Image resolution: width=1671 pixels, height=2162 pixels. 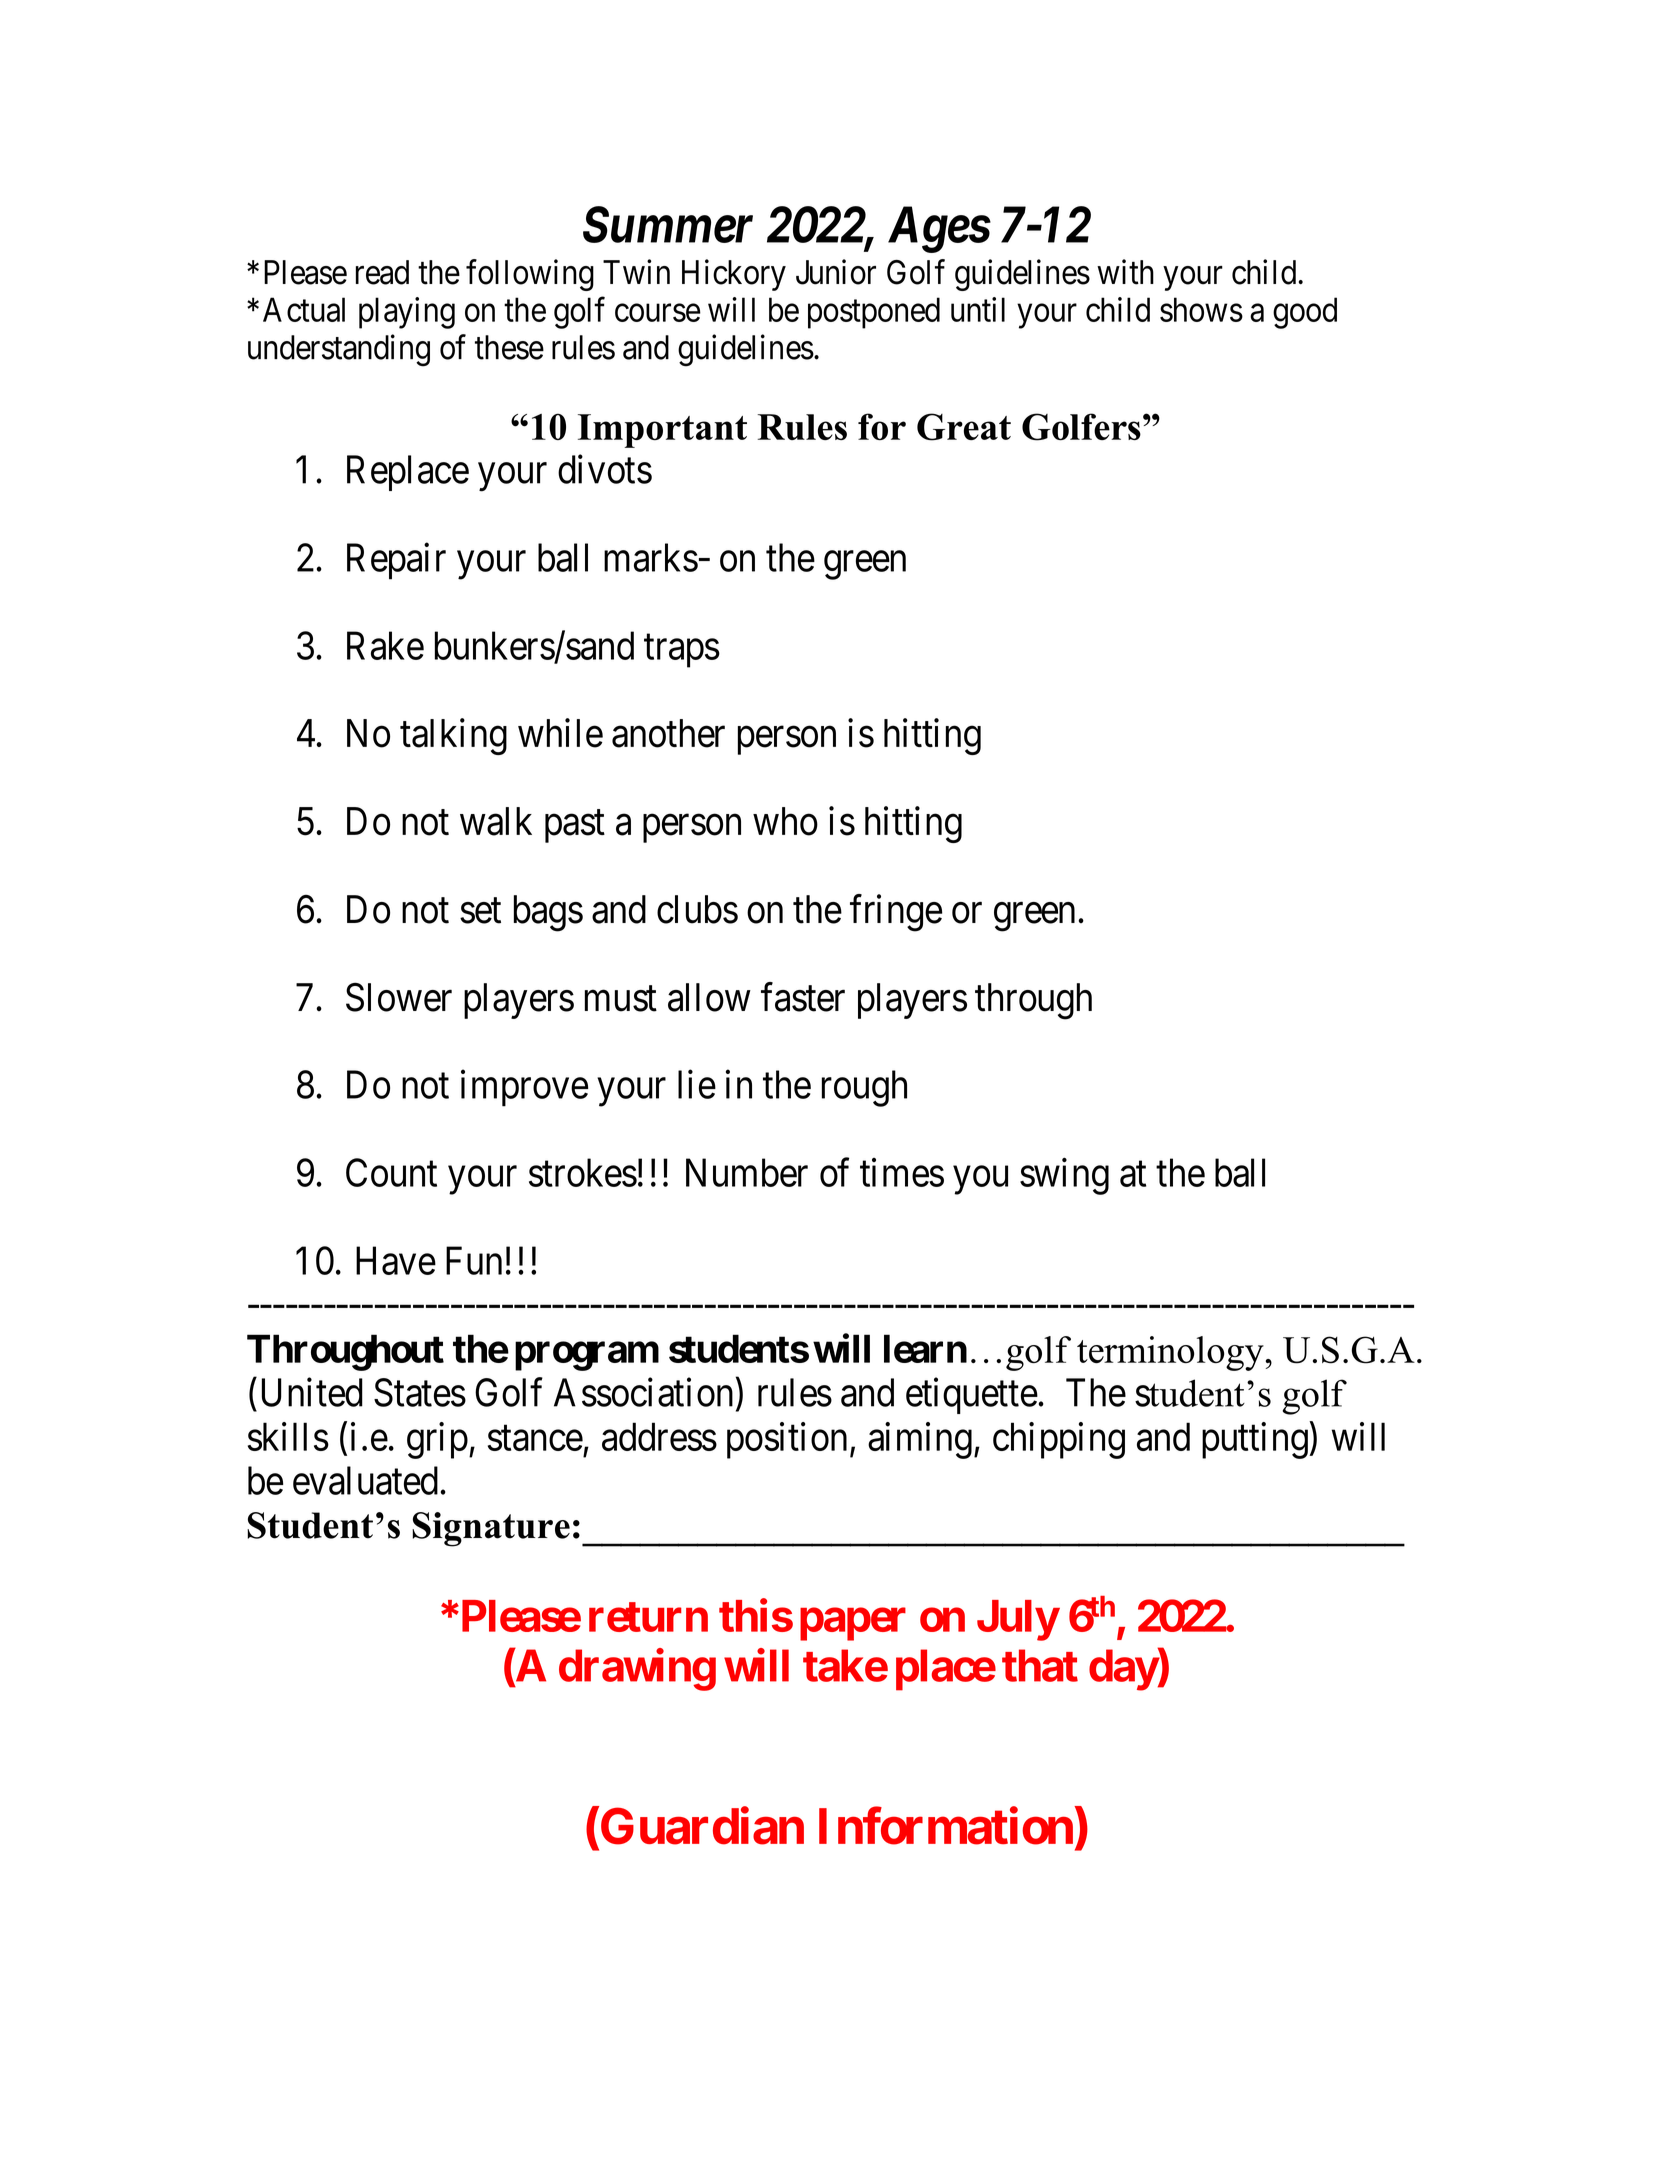 I want to click on Guardian, so click(x=701, y=1826).
